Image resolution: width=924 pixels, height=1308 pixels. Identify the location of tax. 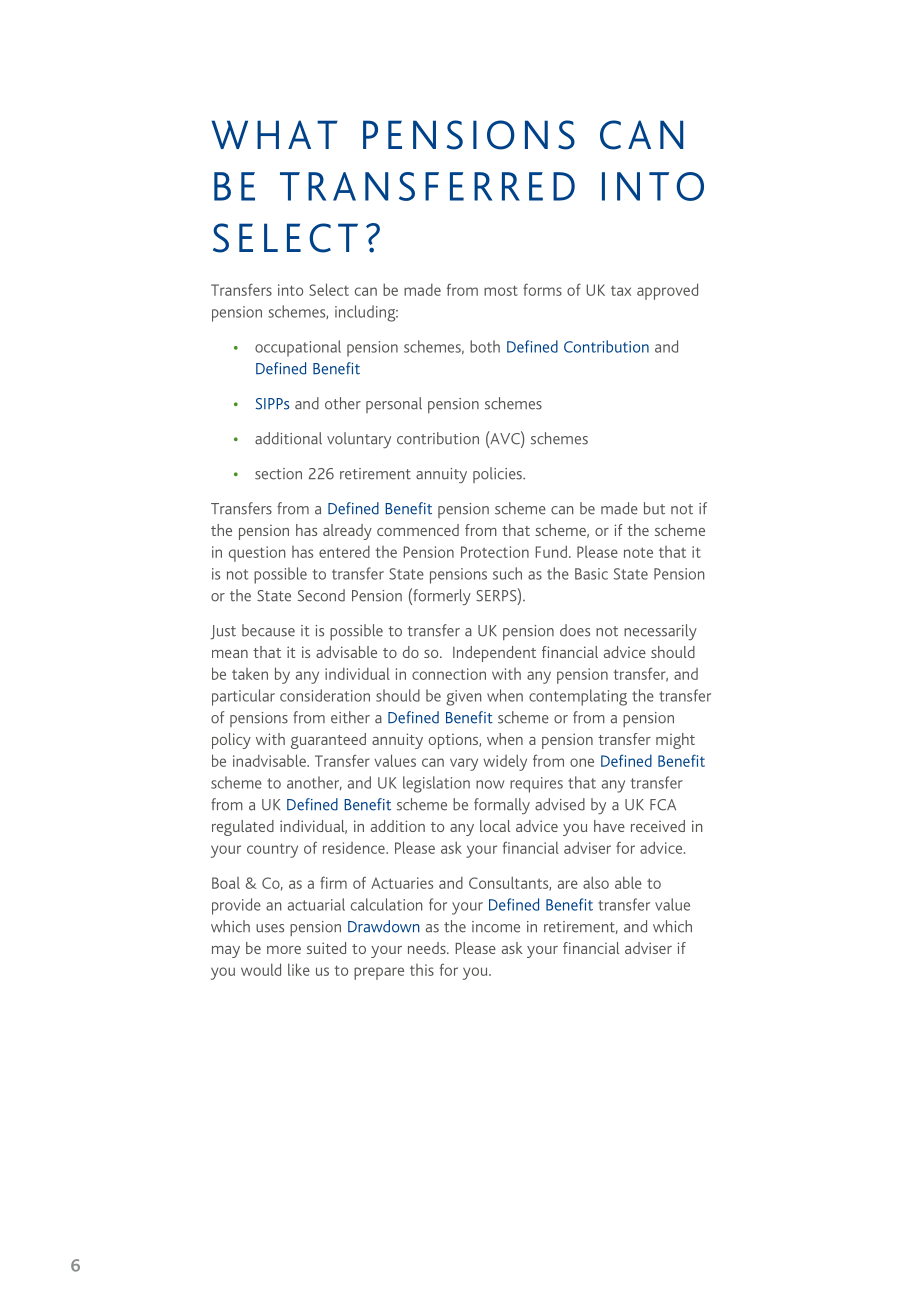
(621, 291).
